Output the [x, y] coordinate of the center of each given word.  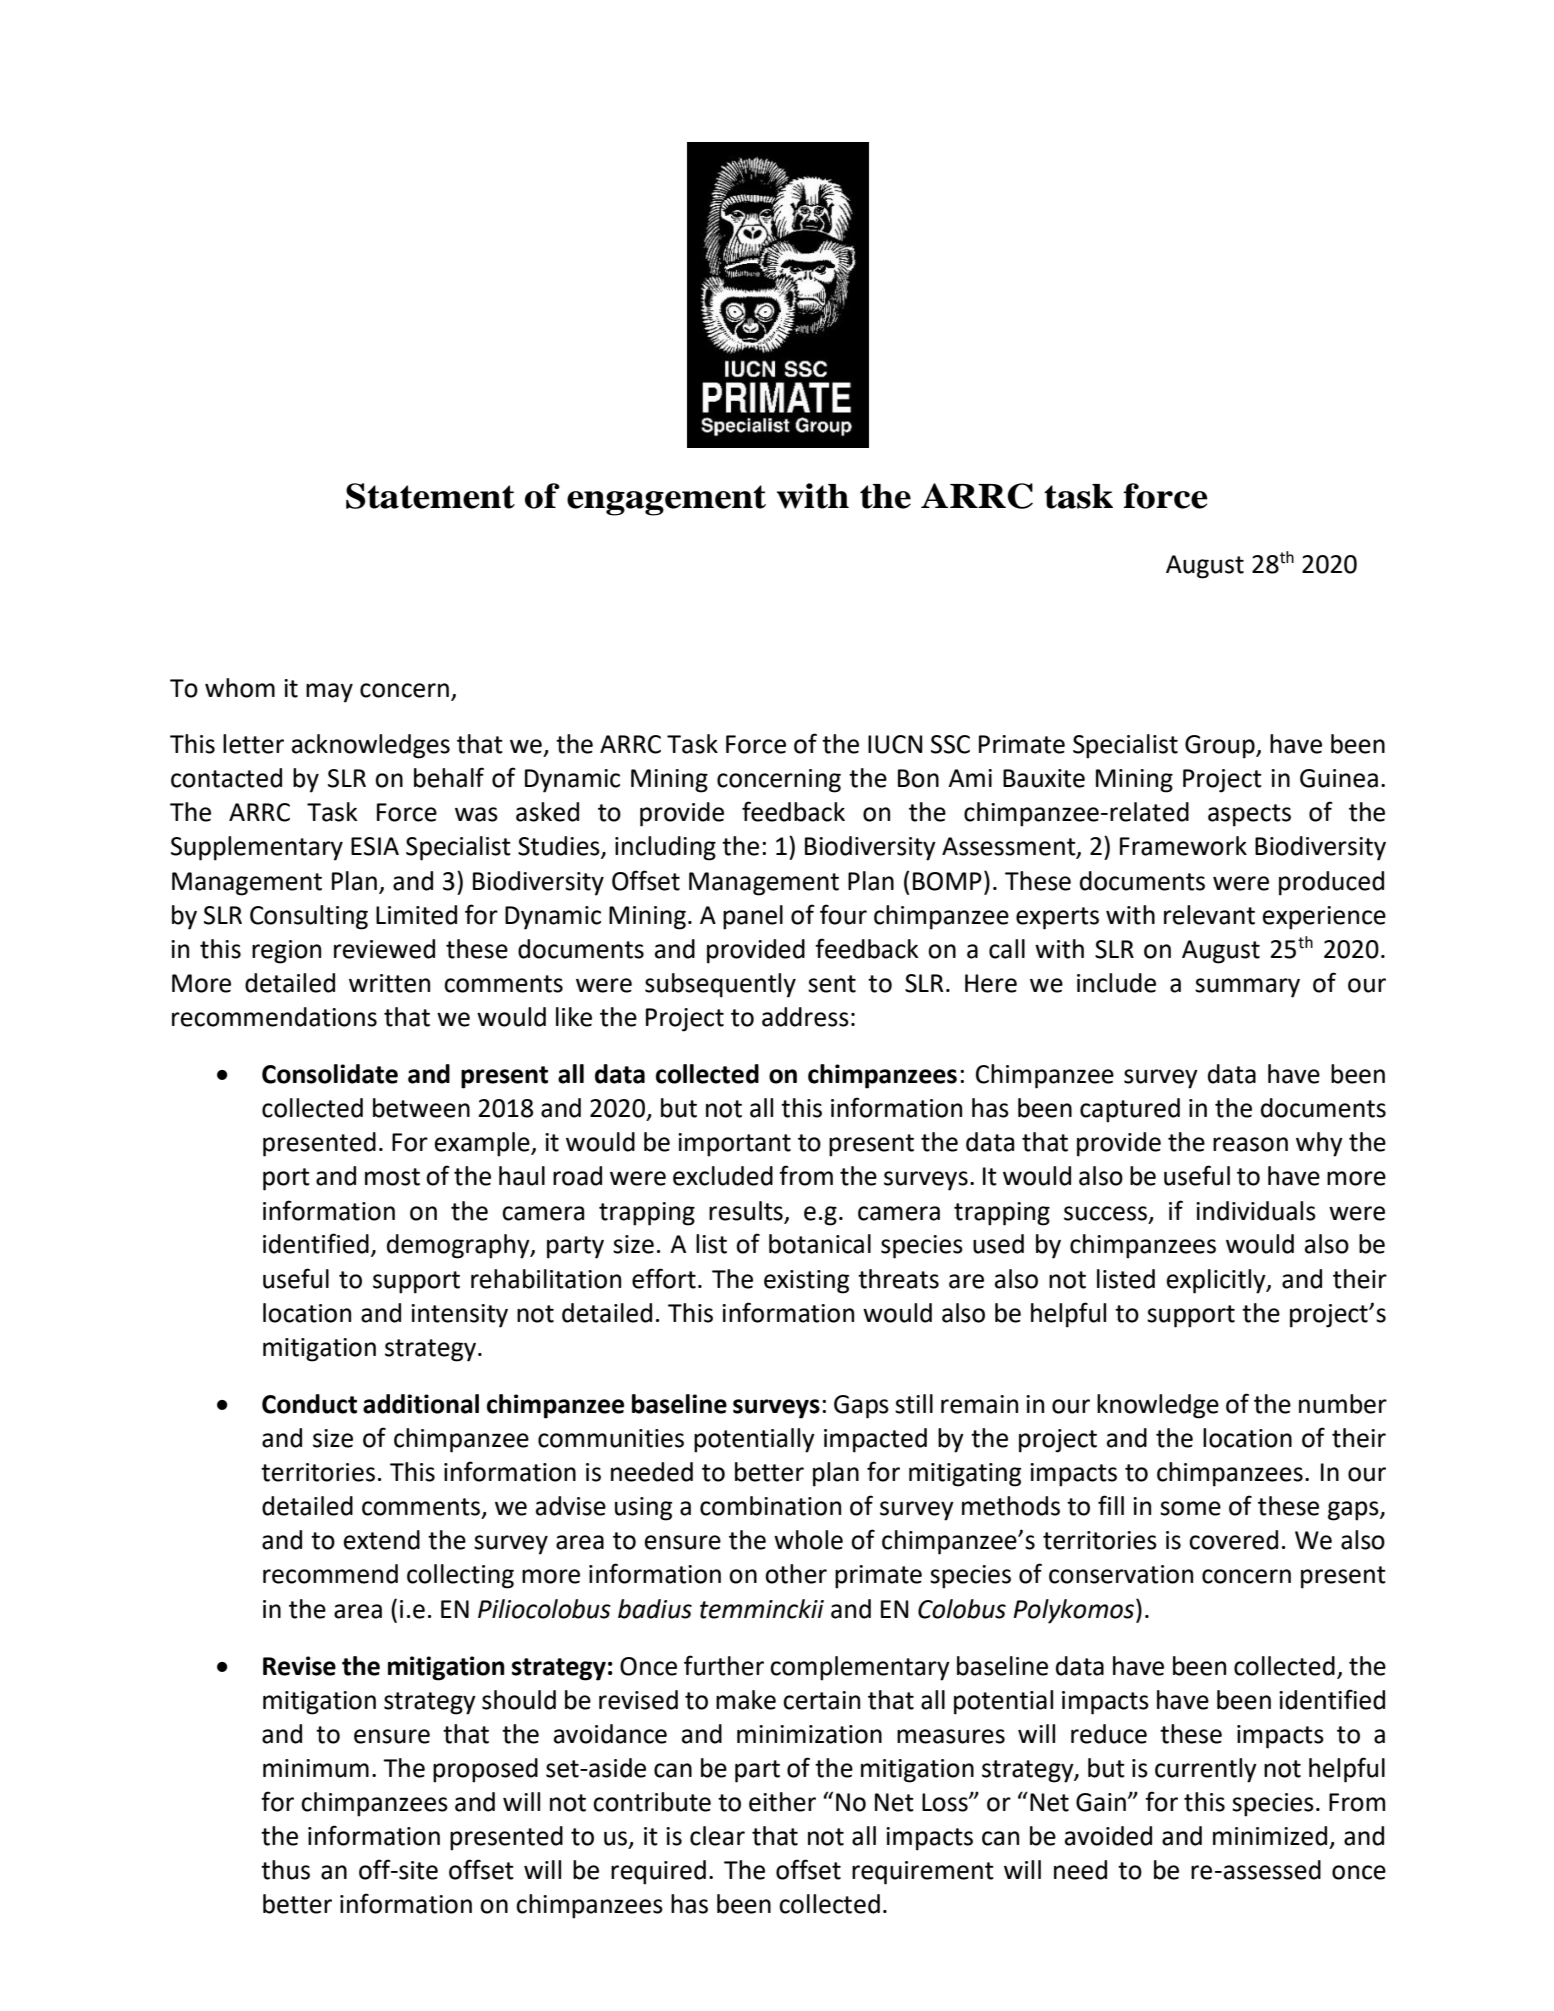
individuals [1256, 1211]
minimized [1270, 1836]
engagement [666, 500]
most [392, 1177]
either [782, 1802]
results [746, 1211]
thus [285, 1870]
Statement [430, 496]
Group [1221, 747]
